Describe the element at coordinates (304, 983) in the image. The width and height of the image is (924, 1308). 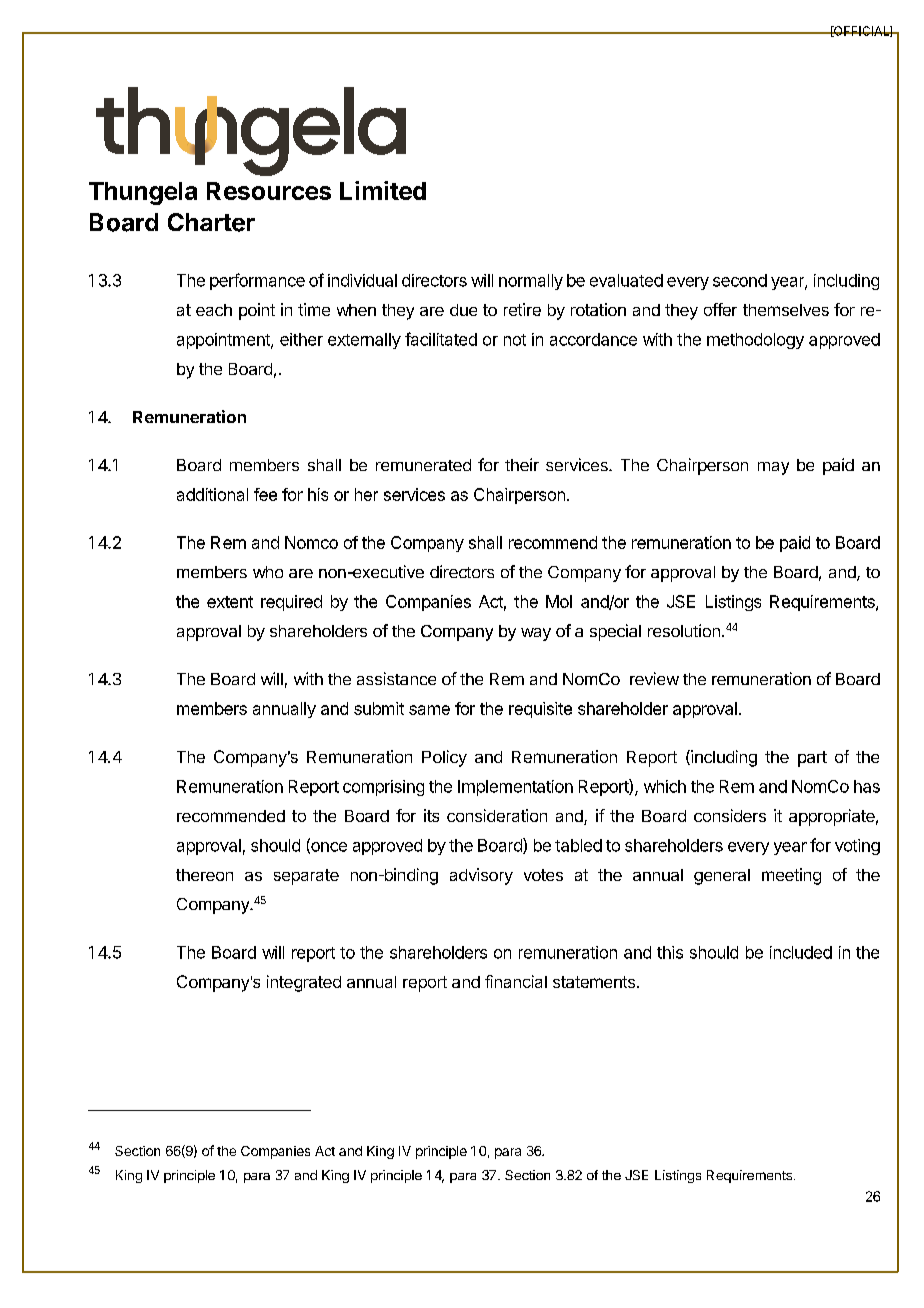
I see `integrated` at that location.
